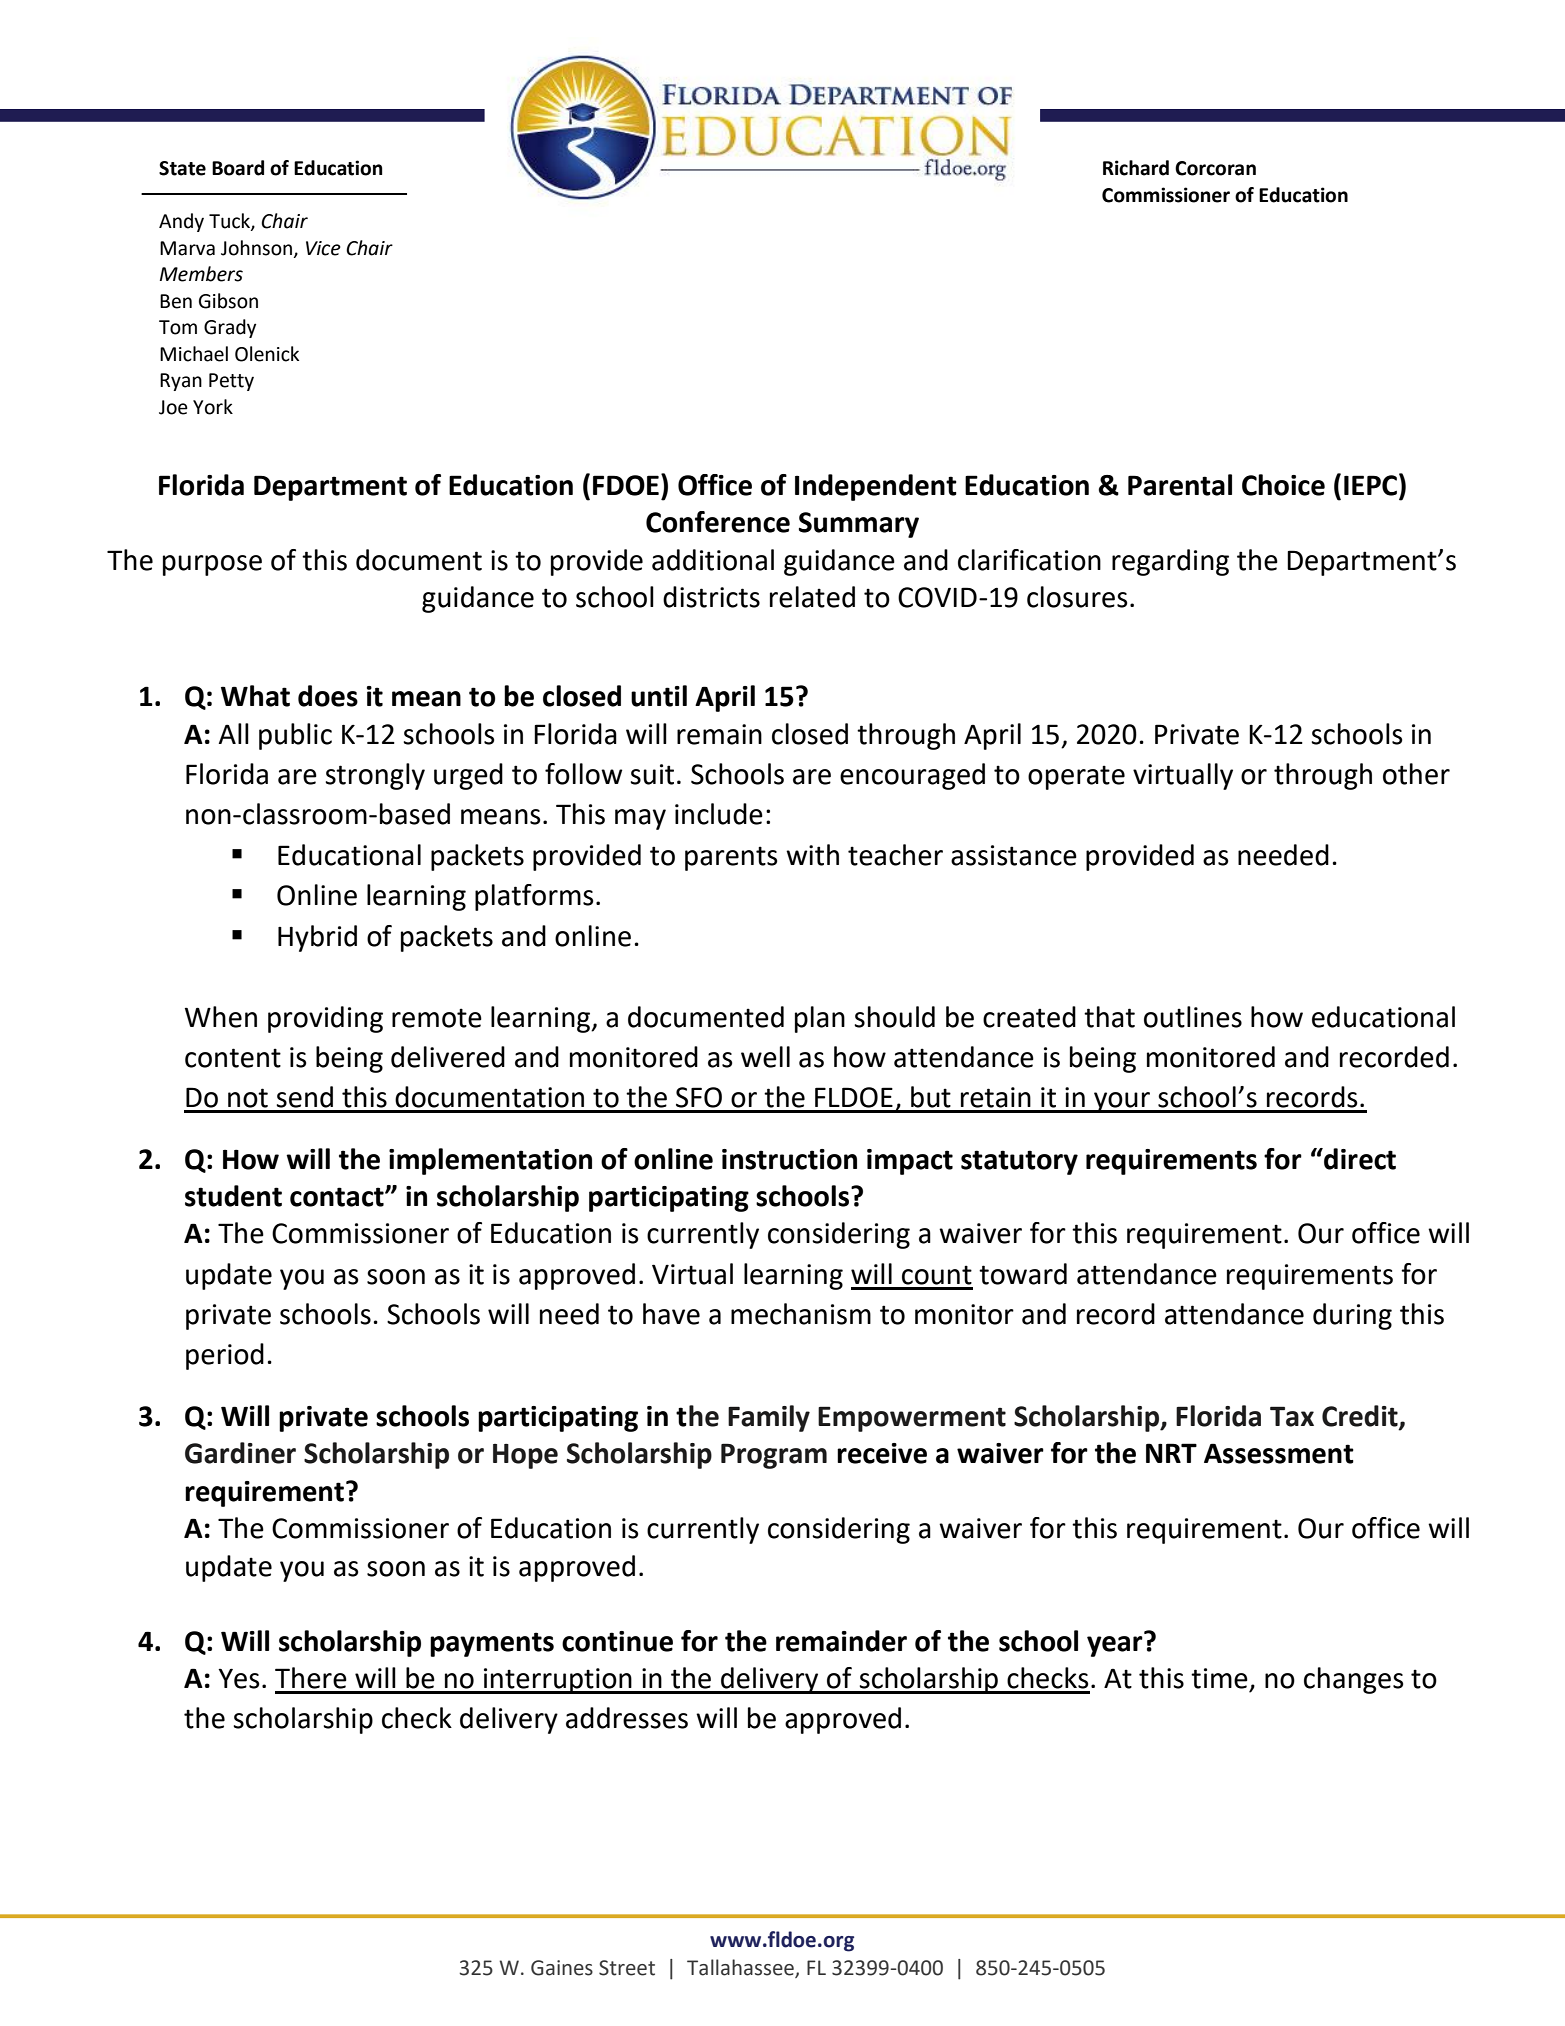  Describe the element at coordinates (1292, 1416) in the document. I see `Tax` at that location.
